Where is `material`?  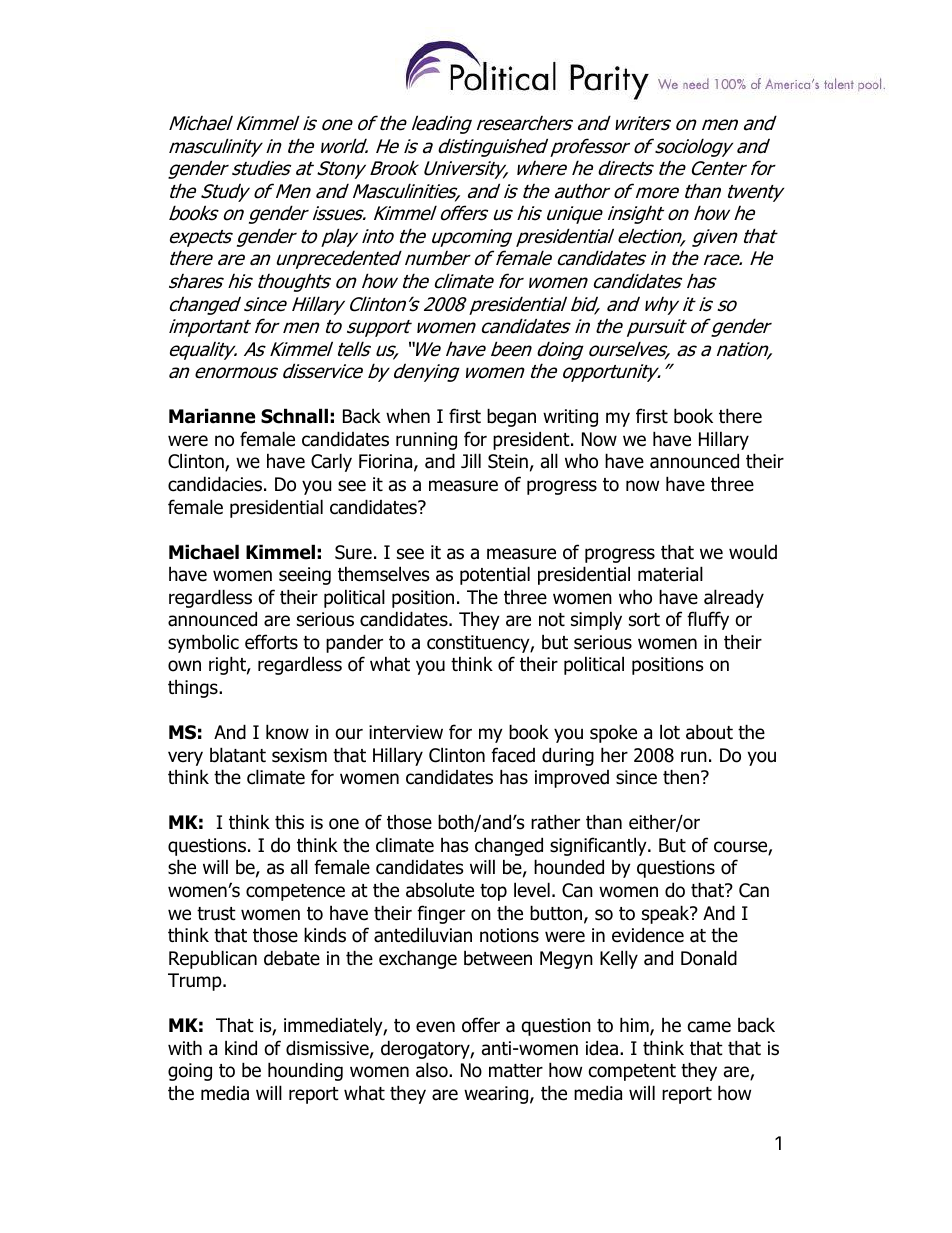
material is located at coordinates (670, 574).
